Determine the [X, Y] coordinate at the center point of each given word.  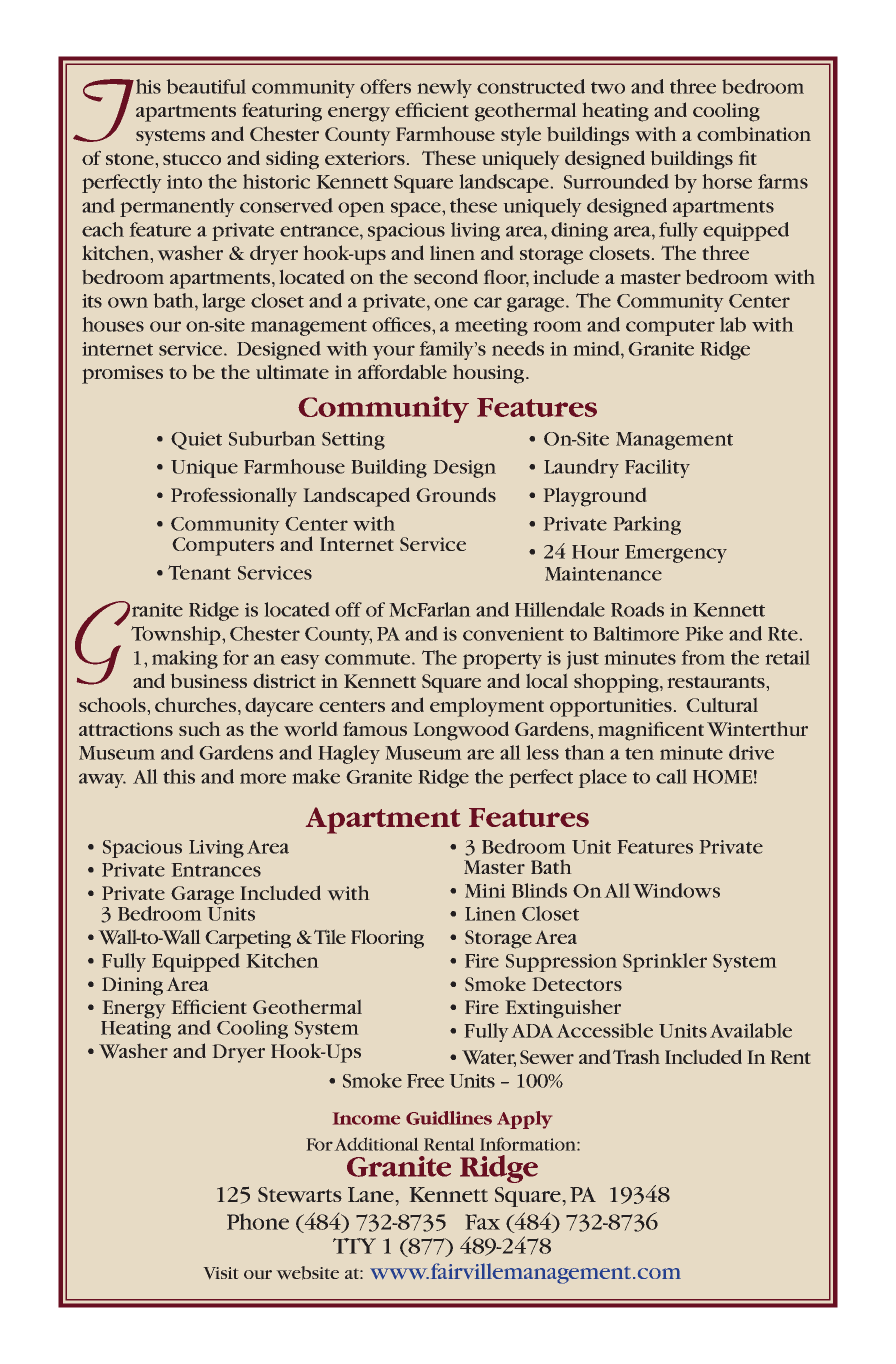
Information [529, 1144]
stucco [192, 159]
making [185, 659]
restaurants [716, 682]
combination [754, 134]
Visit [221, 1273]
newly [445, 88]
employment [487, 707]
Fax [483, 1222]
